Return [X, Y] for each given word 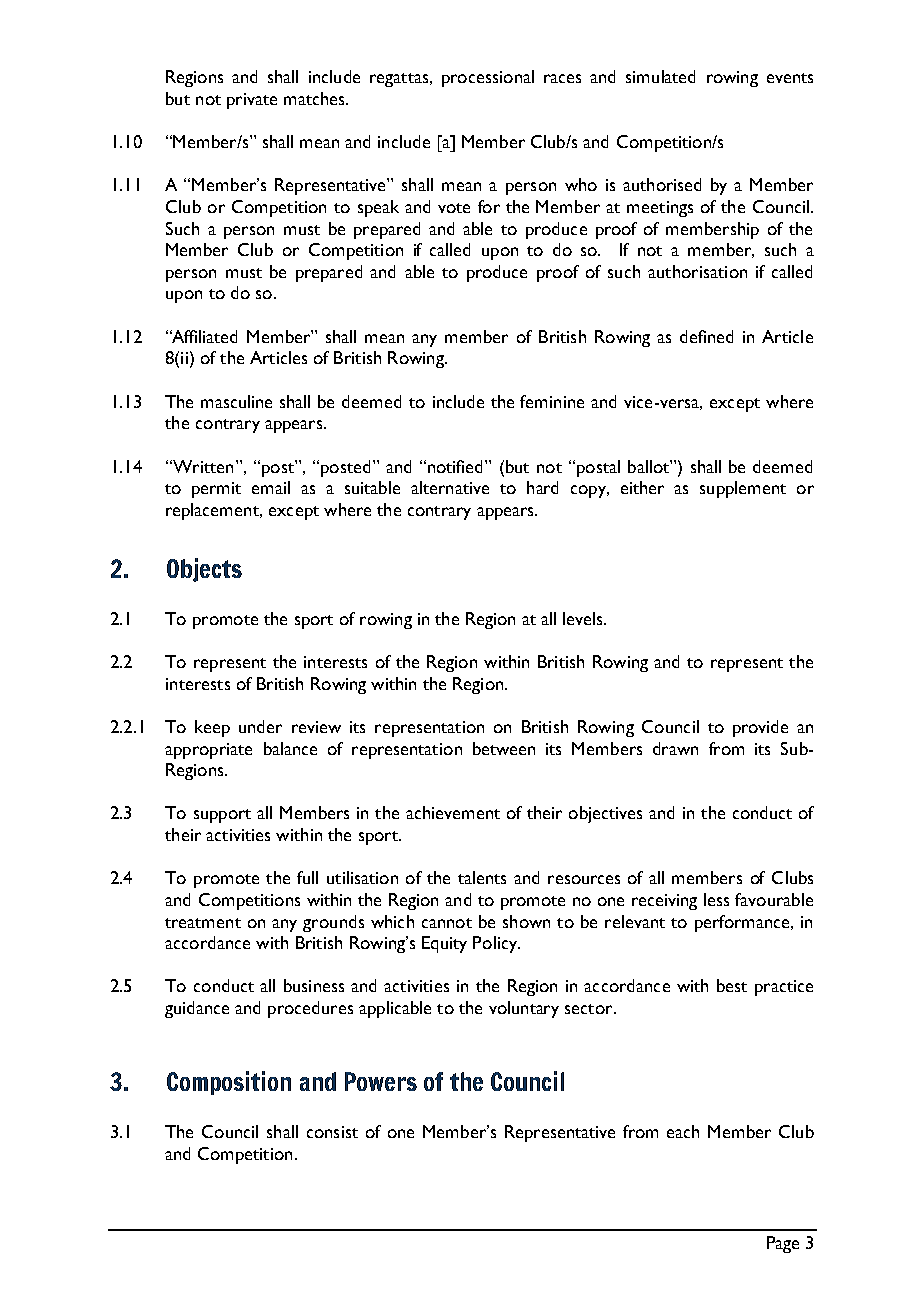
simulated [660, 76]
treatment [203, 923]
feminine [552, 401]
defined [706, 336]
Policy [496, 944]
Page [783, 1244]
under [260, 726]
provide [760, 728]
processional [488, 78]
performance [743, 923]
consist [332, 1132]
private [252, 101]
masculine [236, 401]
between [504, 748]
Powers [381, 1081]
